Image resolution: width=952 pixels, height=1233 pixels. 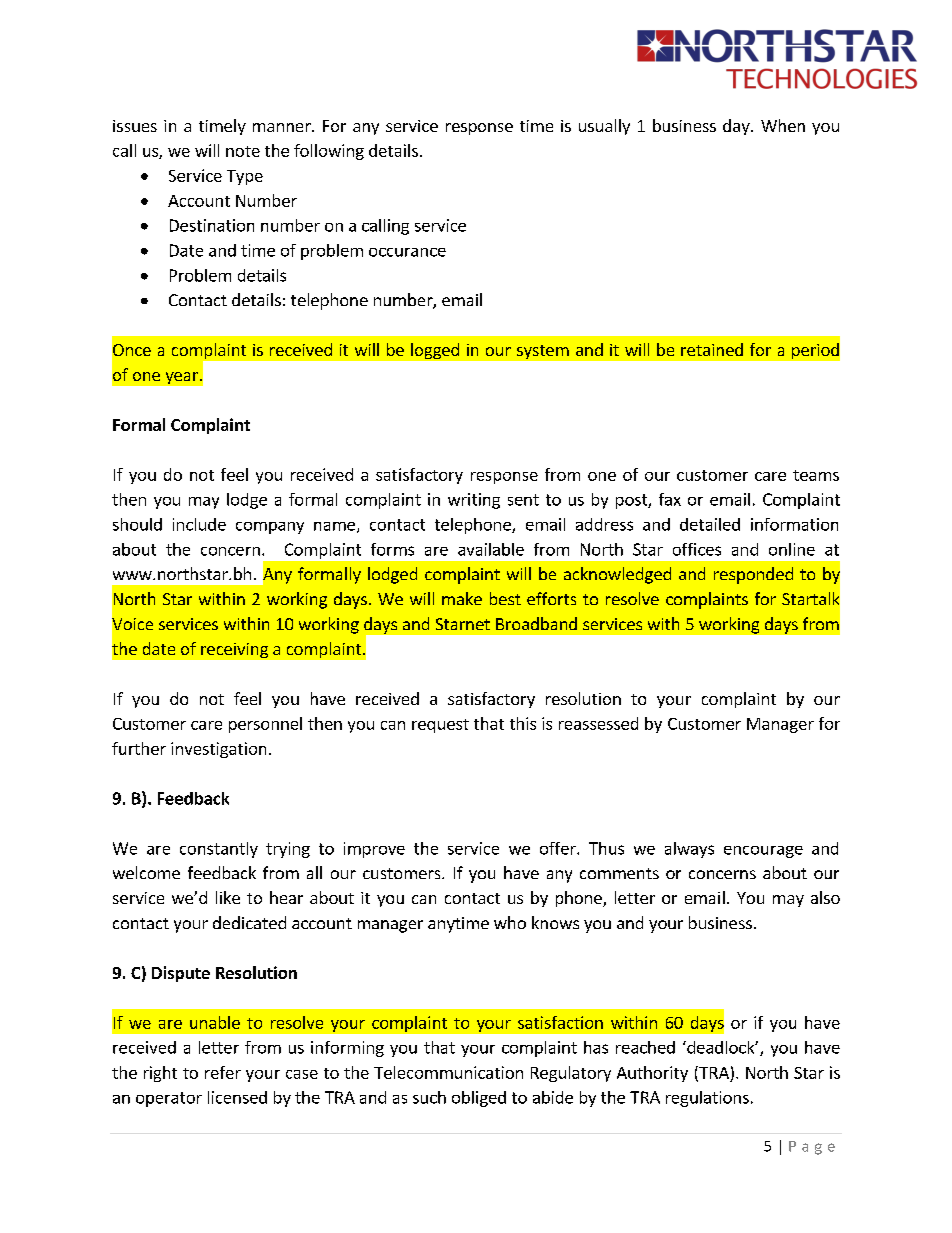 I want to click on usually, so click(x=604, y=127).
